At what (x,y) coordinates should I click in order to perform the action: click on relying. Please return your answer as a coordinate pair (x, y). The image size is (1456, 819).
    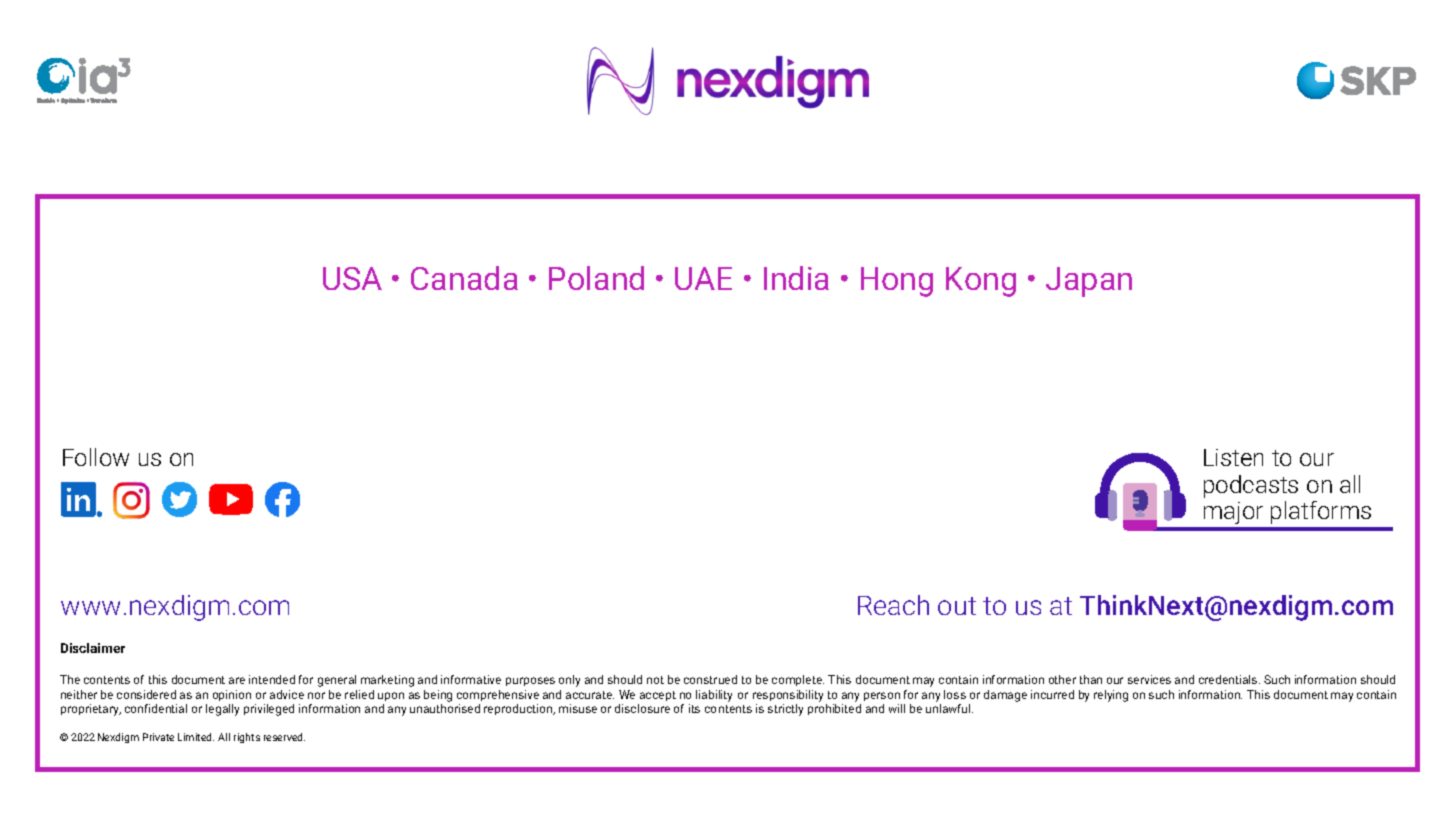
    Looking at the image, I should click on (1111, 696).
